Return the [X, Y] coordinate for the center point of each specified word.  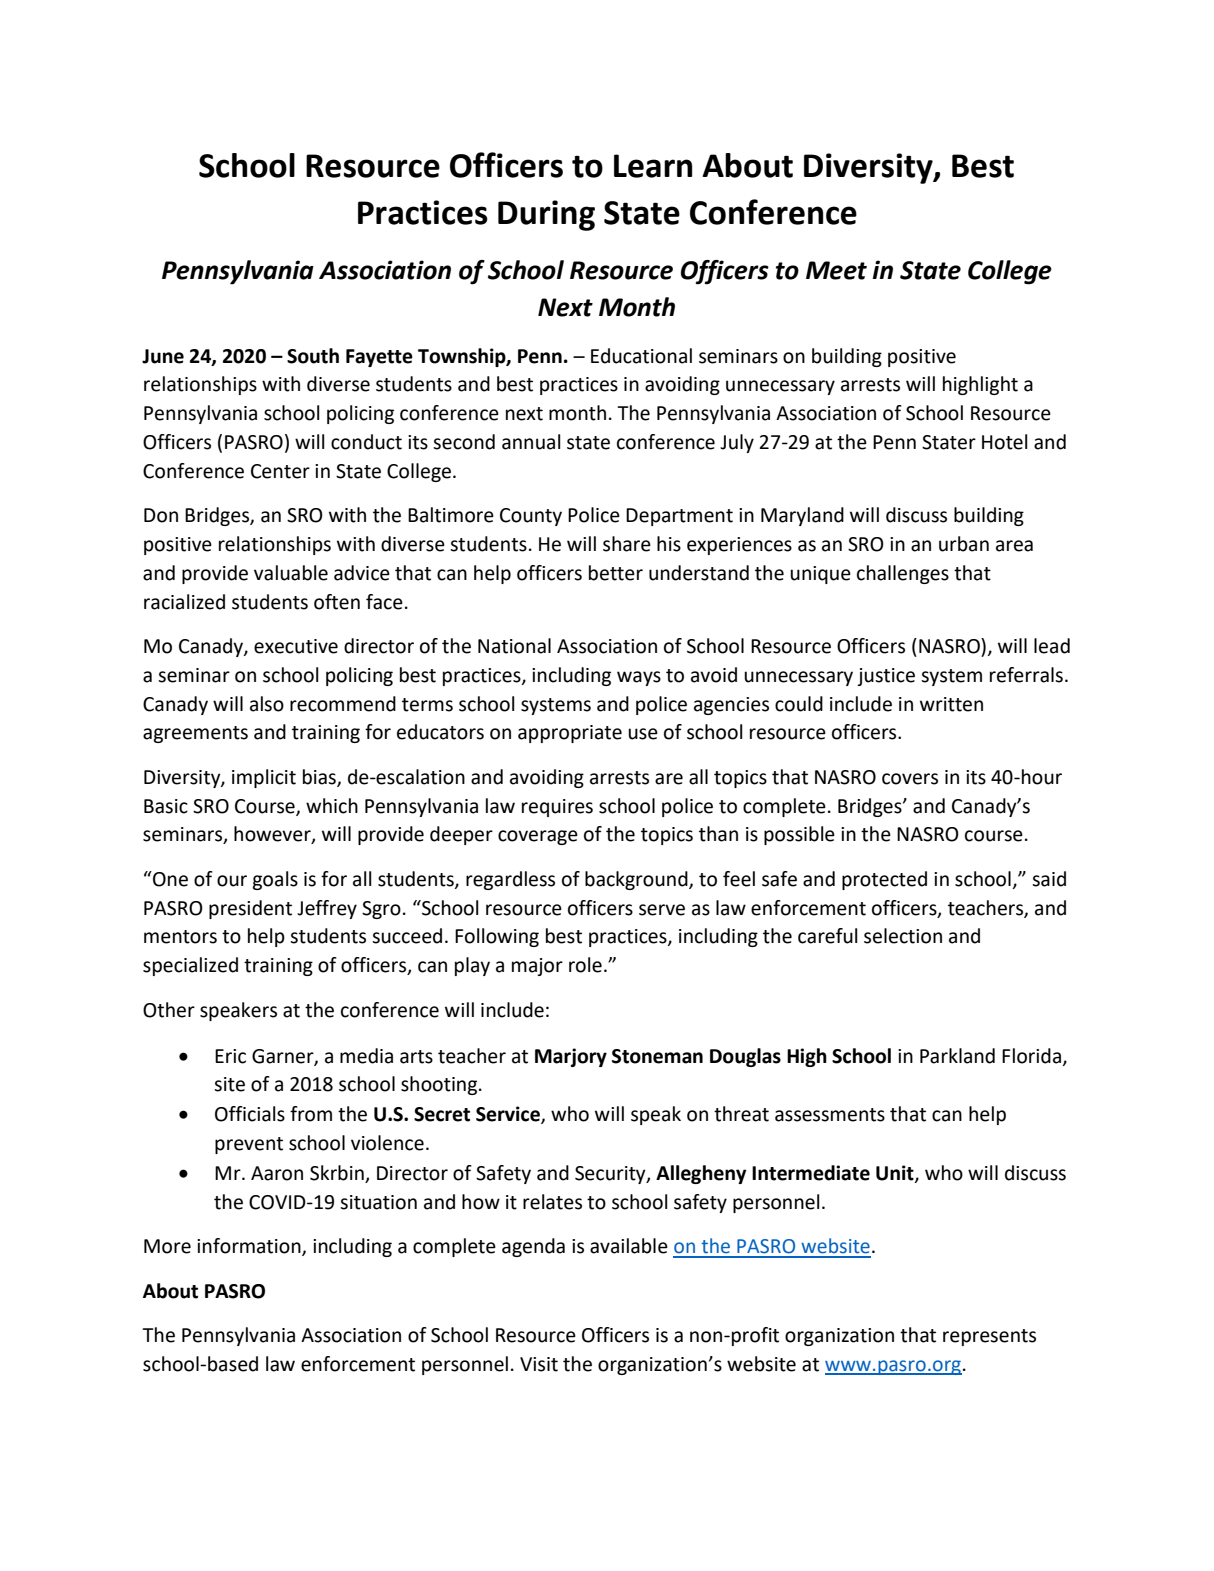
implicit [264, 778]
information [250, 1247]
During [546, 215]
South [313, 356]
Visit [539, 1364]
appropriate [570, 734]
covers [910, 779]
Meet [836, 270]
